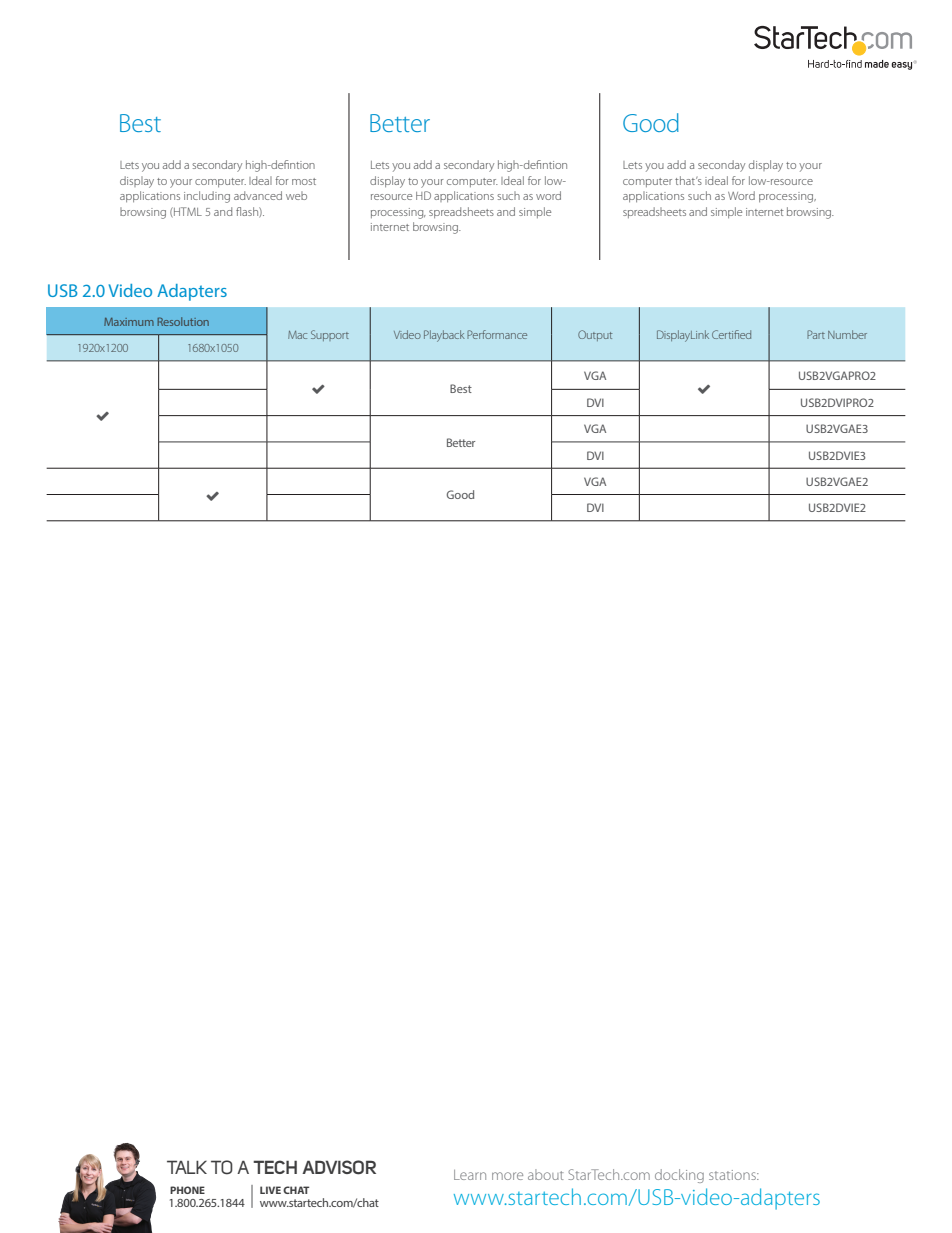 The width and height of the screenshot is (952, 1233). I want to click on Playback, so click(444, 336).
